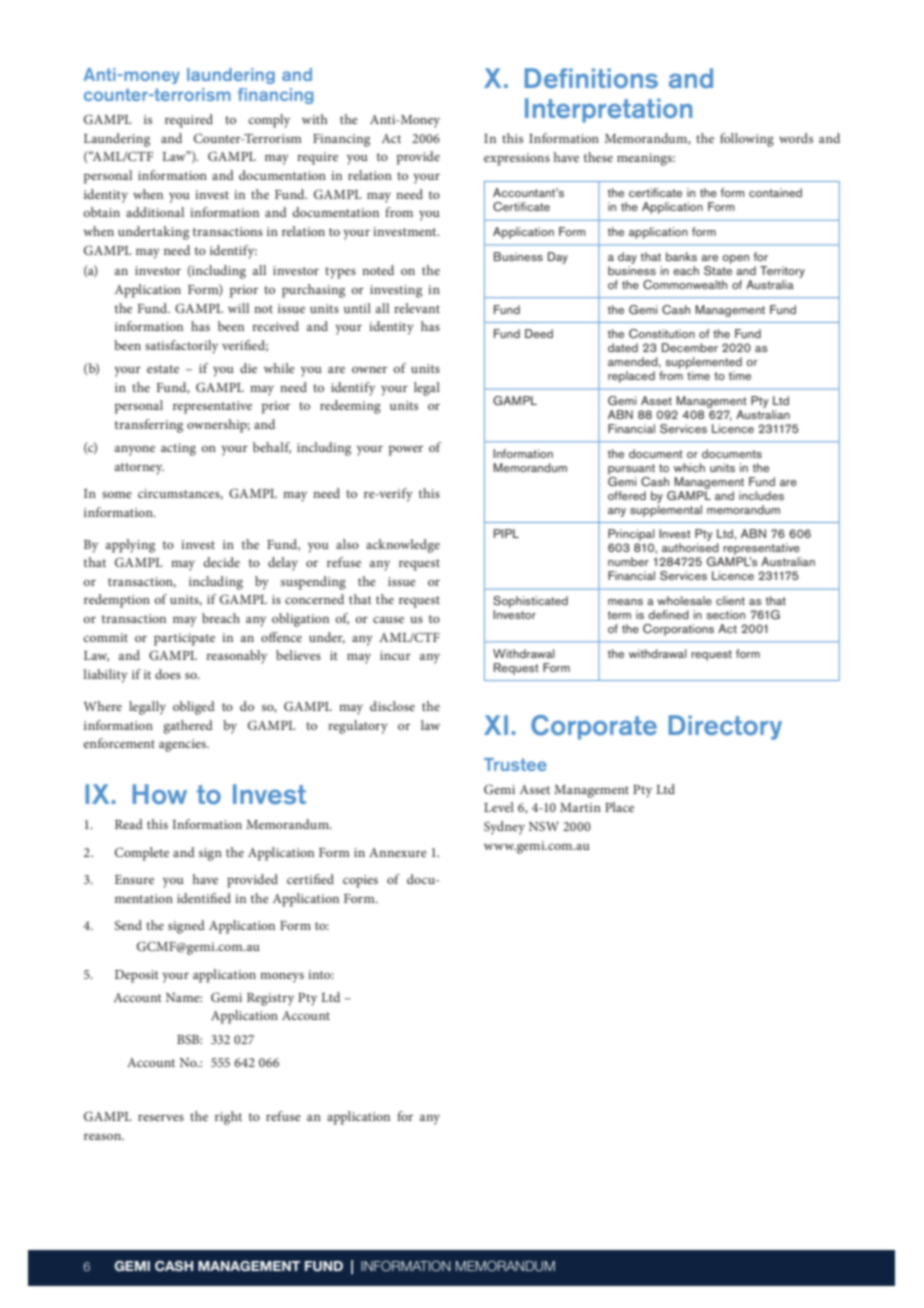 The height and width of the screenshot is (1308, 924). Describe the element at coordinates (388, 619) in the screenshot. I see `cause` at that location.
